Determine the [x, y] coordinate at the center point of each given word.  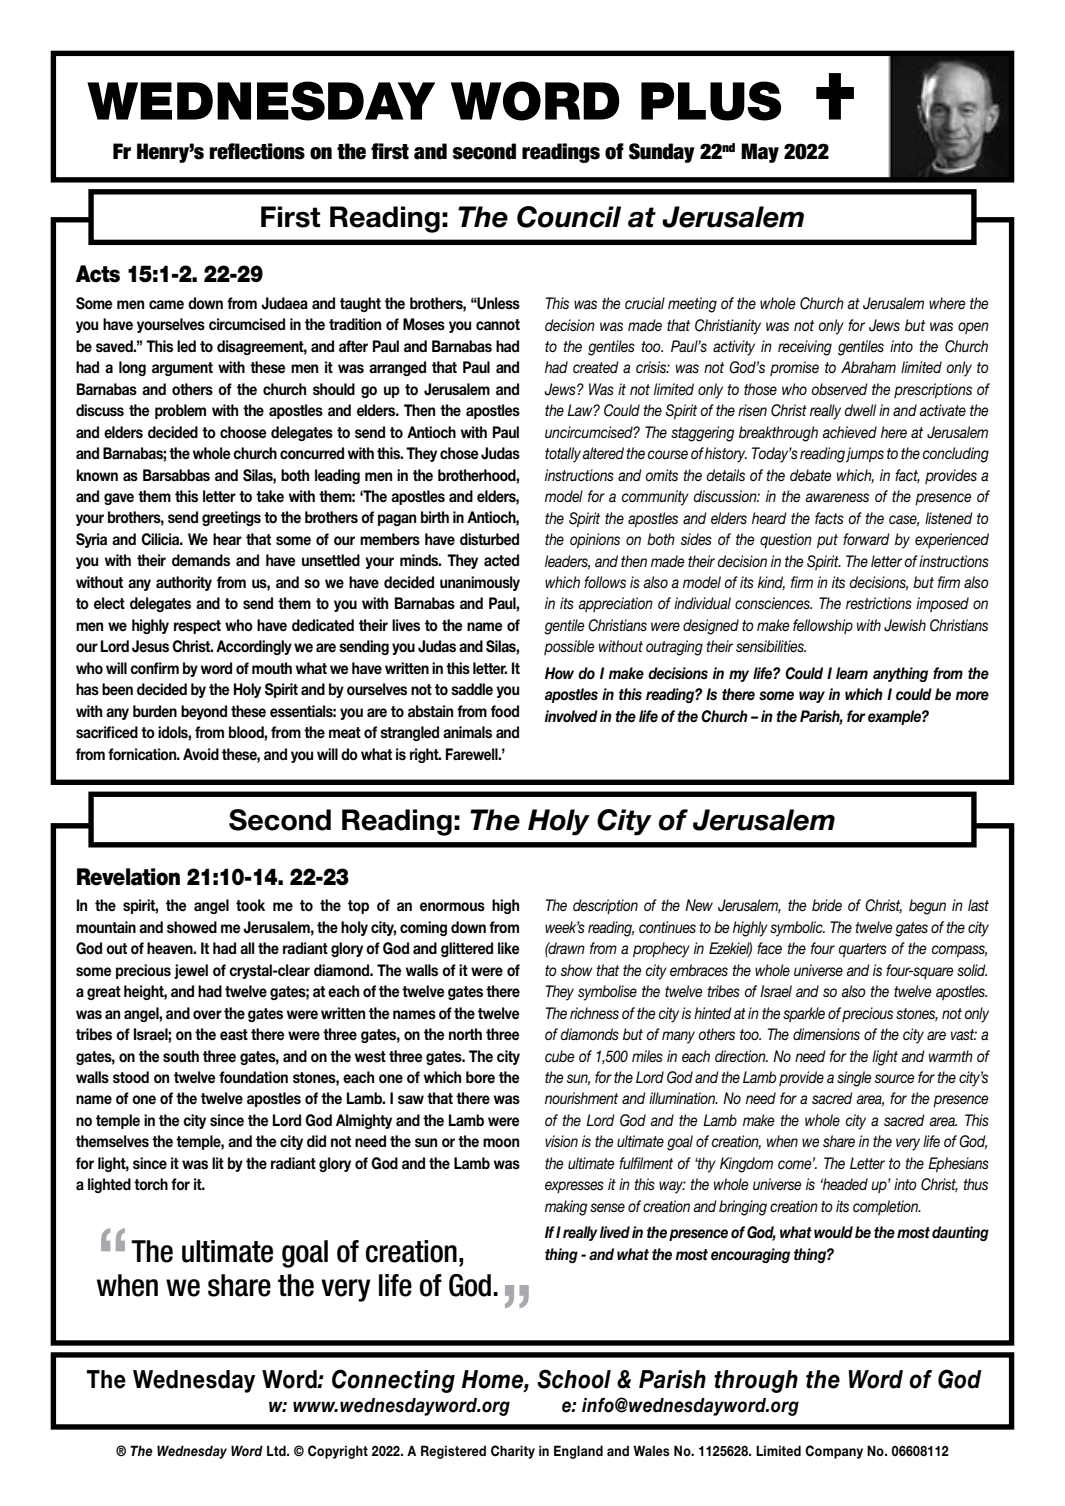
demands [201, 560]
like [509, 948]
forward [866, 539]
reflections [257, 151]
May [760, 153]
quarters [862, 950]
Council [569, 217]
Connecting [393, 1381]
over [207, 1015]
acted [501, 560]
